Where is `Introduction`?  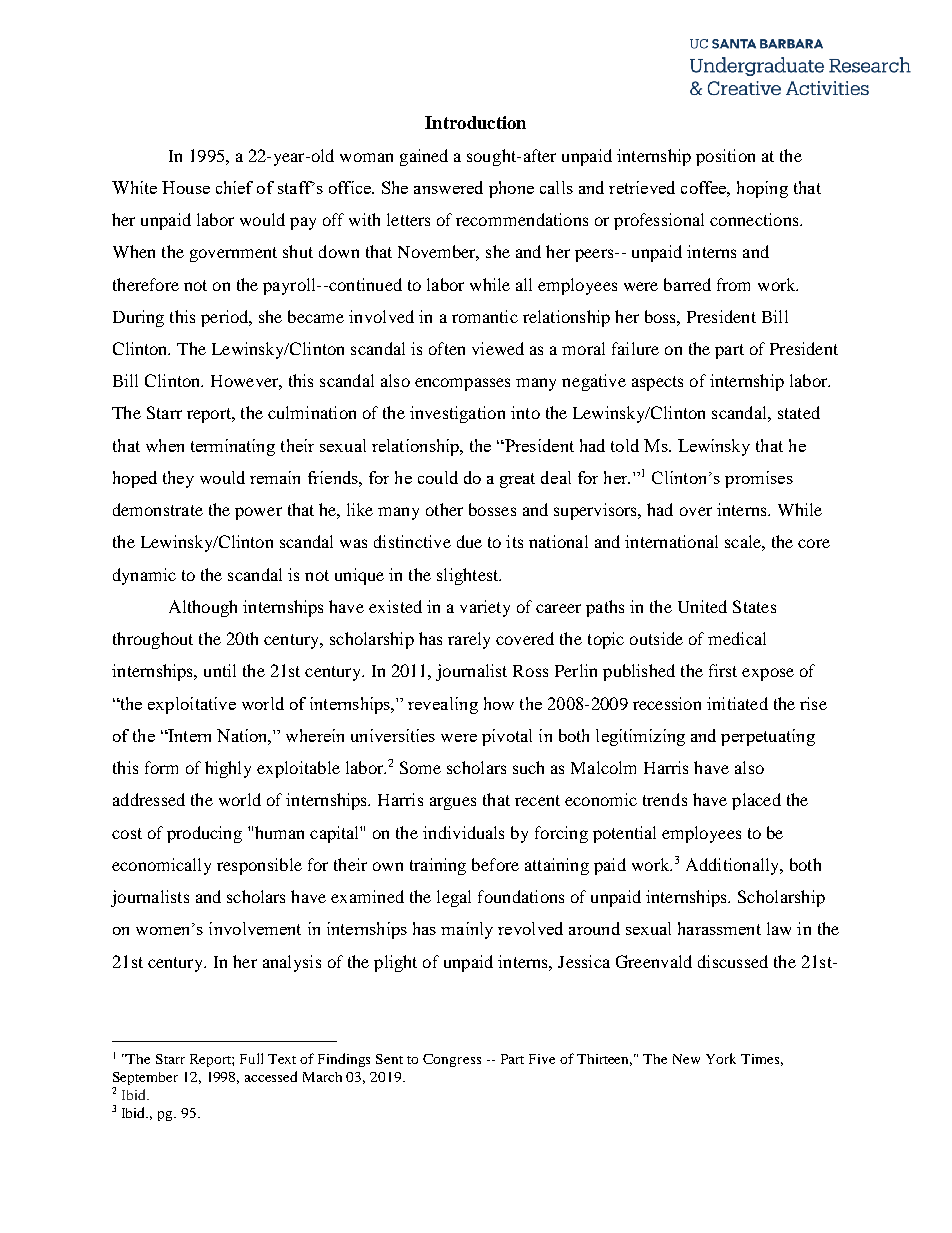
Introduction is located at coordinates (475, 122).
